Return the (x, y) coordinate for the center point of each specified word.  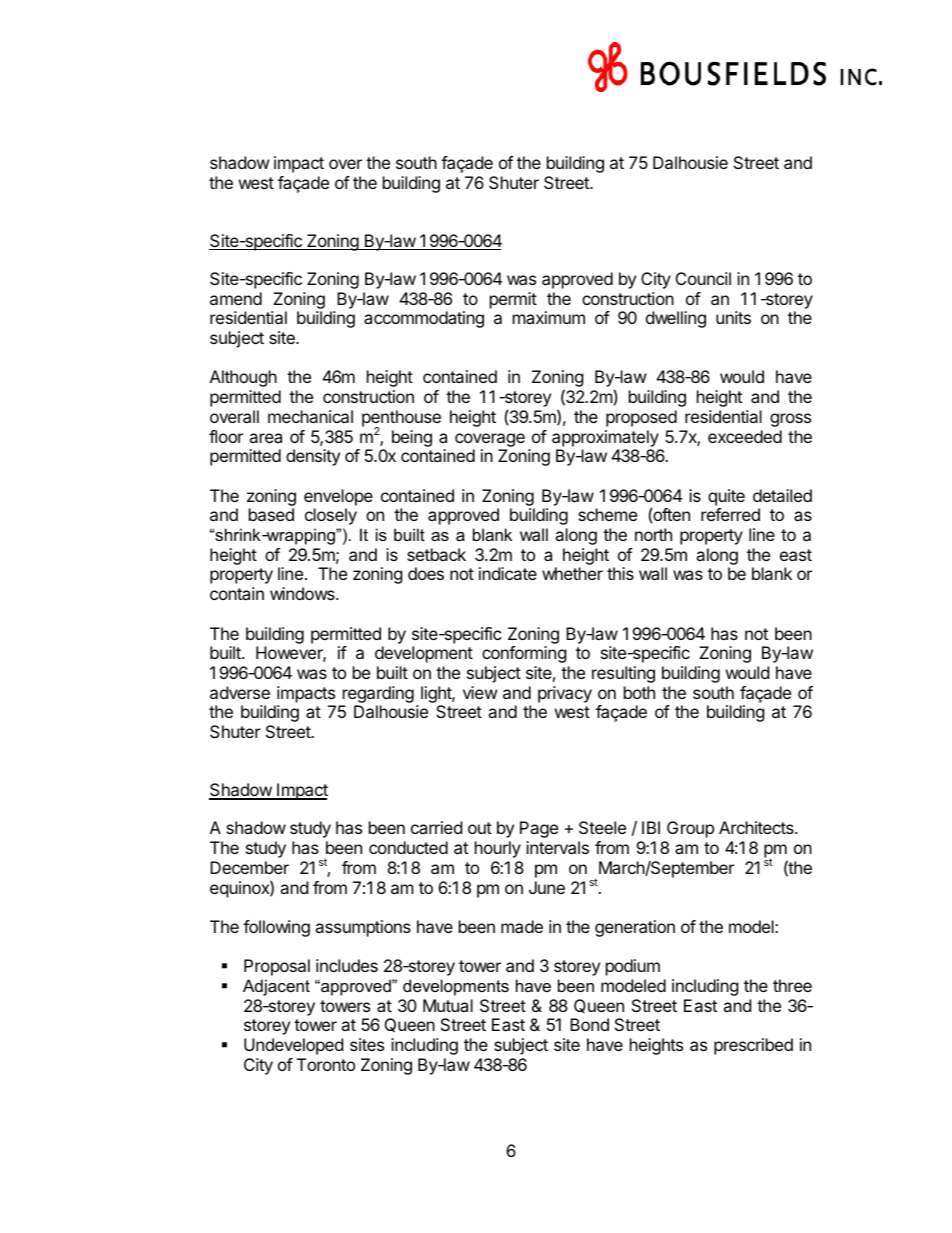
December (249, 867)
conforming (524, 654)
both (639, 692)
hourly (498, 849)
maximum (549, 317)
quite (726, 497)
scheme (607, 514)
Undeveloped (293, 1046)
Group (690, 829)
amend (236, 298)
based (271, 514)
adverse (240, 692)
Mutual (448, 1005)
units (733, 317)
